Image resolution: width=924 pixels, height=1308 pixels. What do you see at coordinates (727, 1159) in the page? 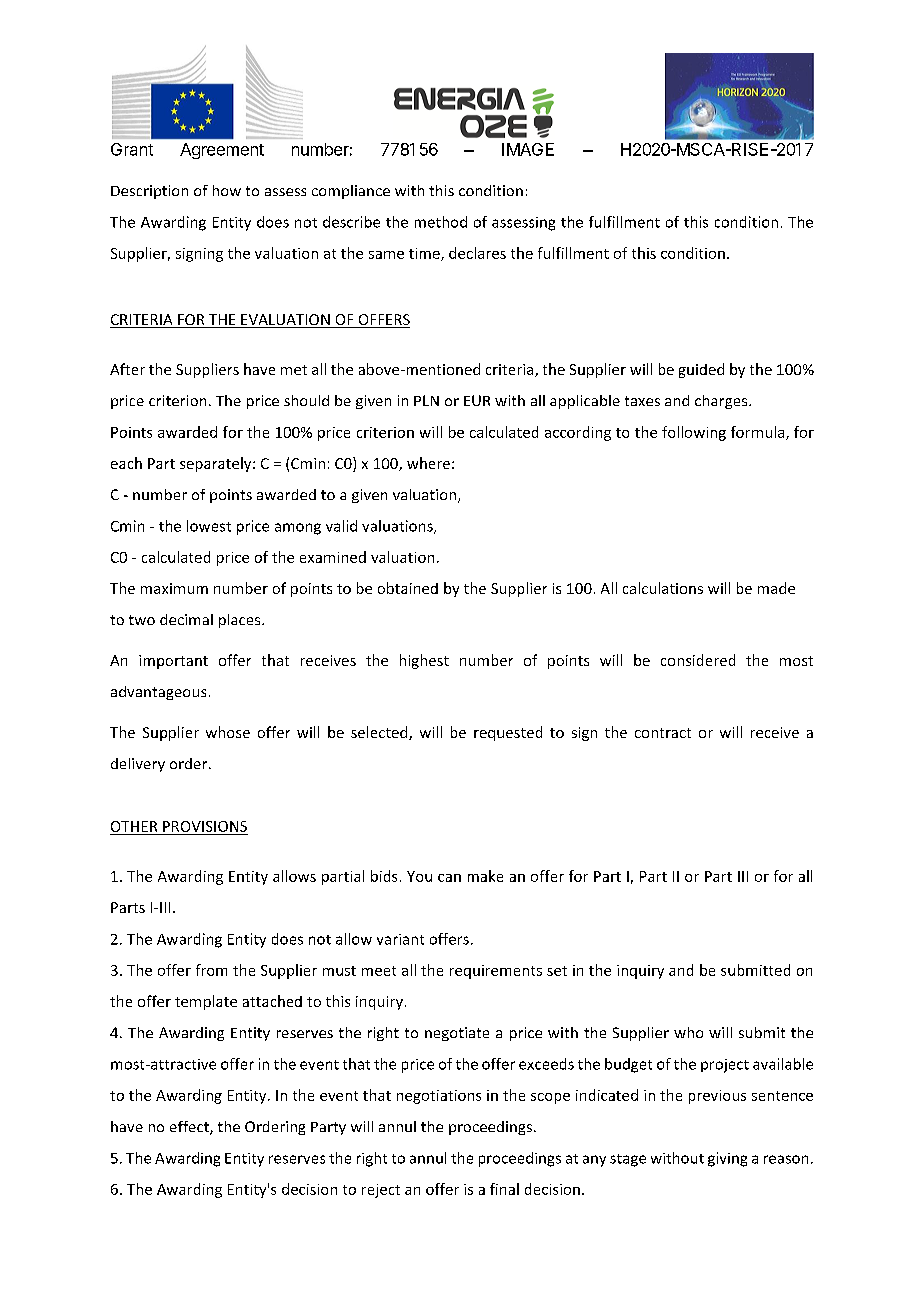
I see `giving` at bounding box center [727, 1159].
